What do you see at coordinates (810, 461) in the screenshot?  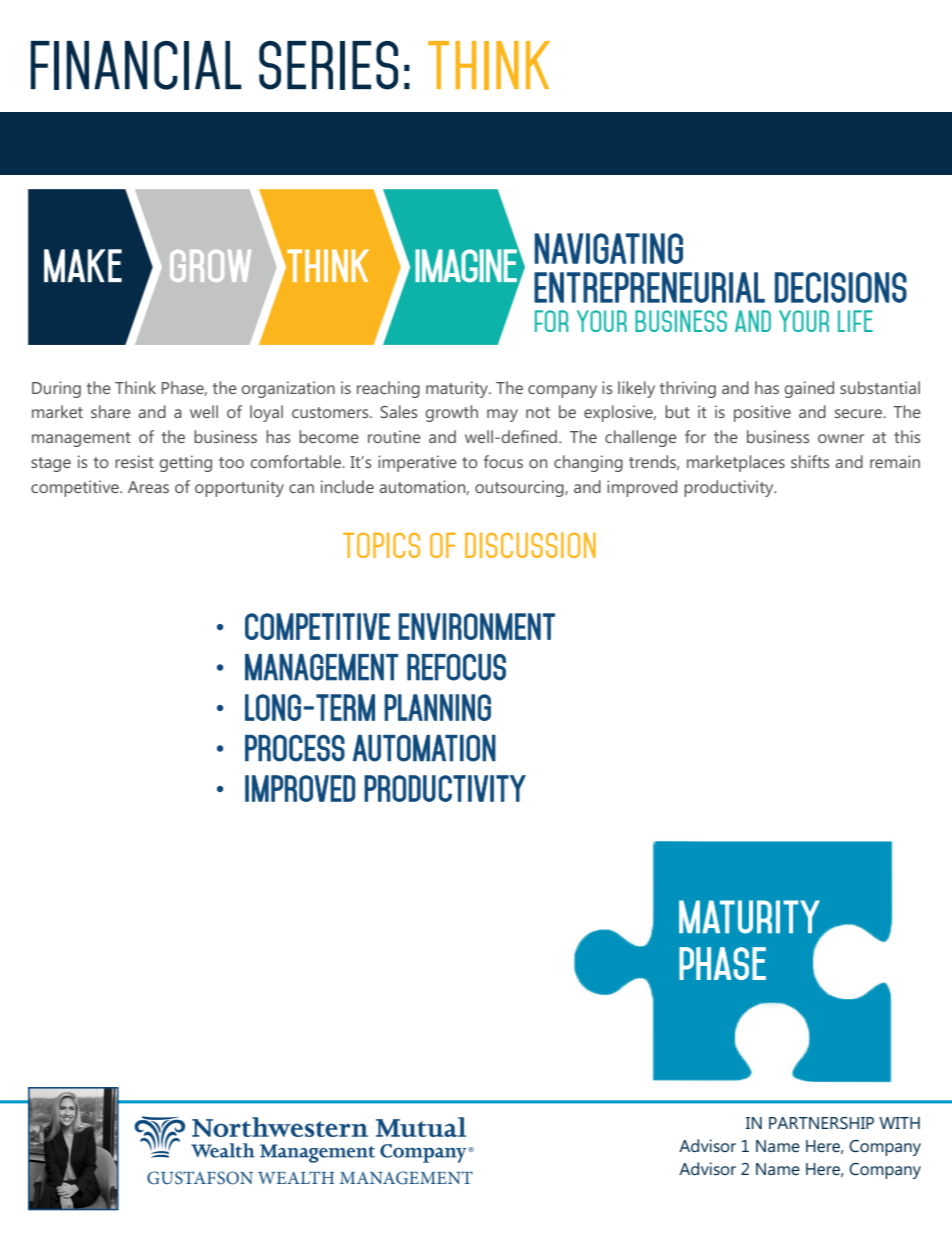 I see `shifts` at bounding box center [810, 461].
